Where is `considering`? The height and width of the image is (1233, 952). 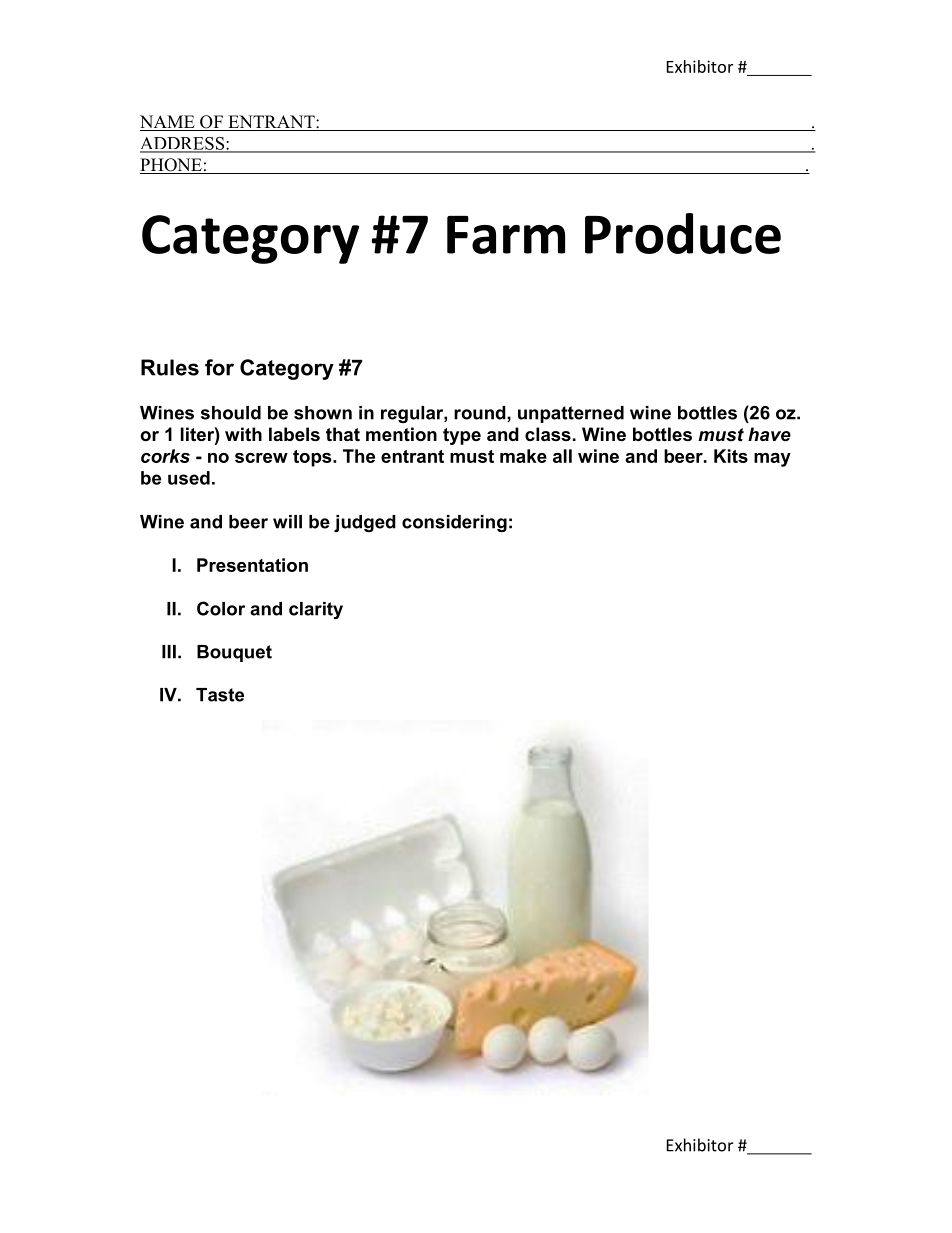
considering is located at coordinates (454, 523).
